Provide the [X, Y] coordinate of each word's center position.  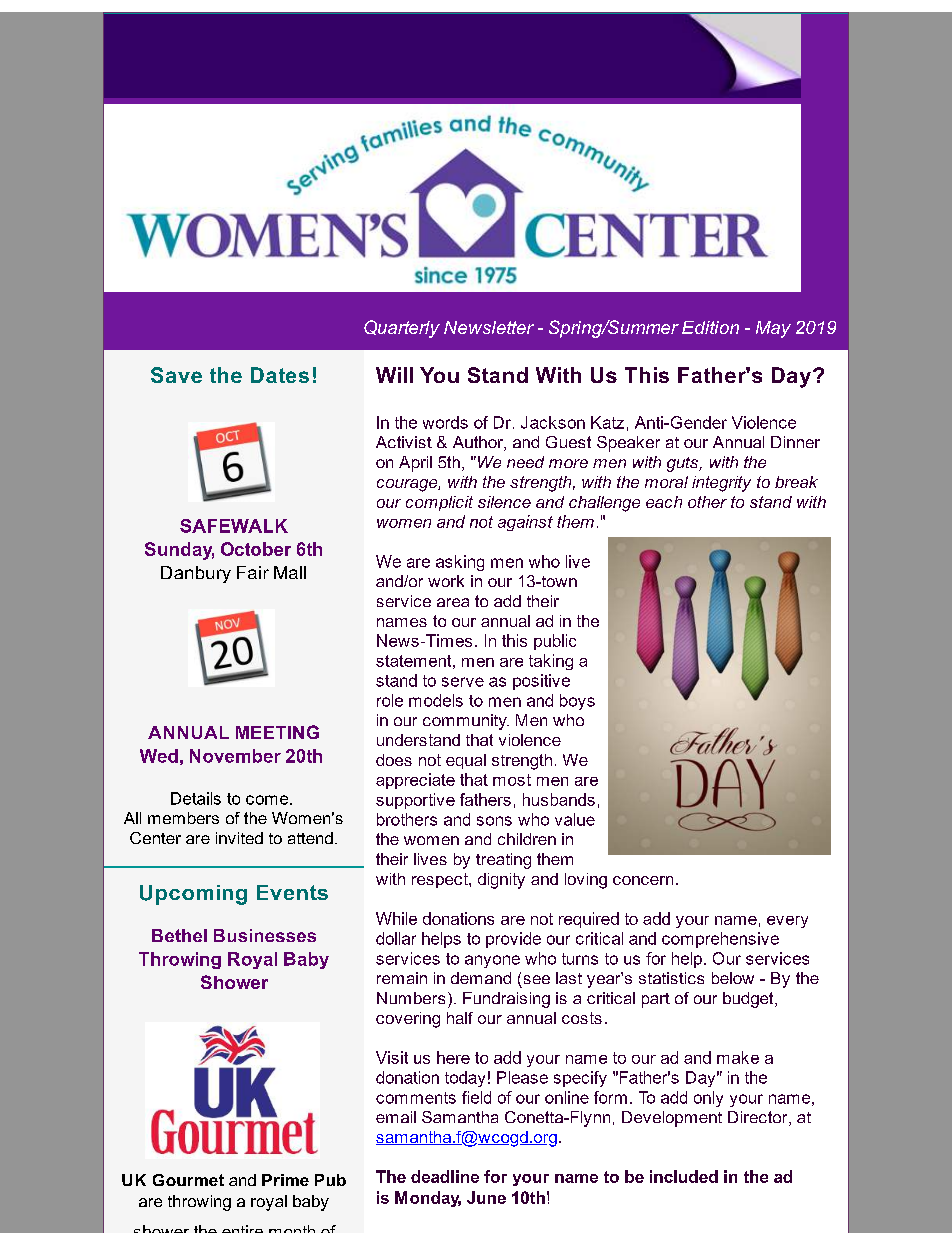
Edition [710, 327]
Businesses [265, 935]
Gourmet [188, 1180]
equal [466, 761]
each [664, 502]
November [235, 756]
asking [460, 563]
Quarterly [402, 329]
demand [481, 978]
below [733, 978]
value [575, 819]
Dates [280, 375]
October [256, 549]
